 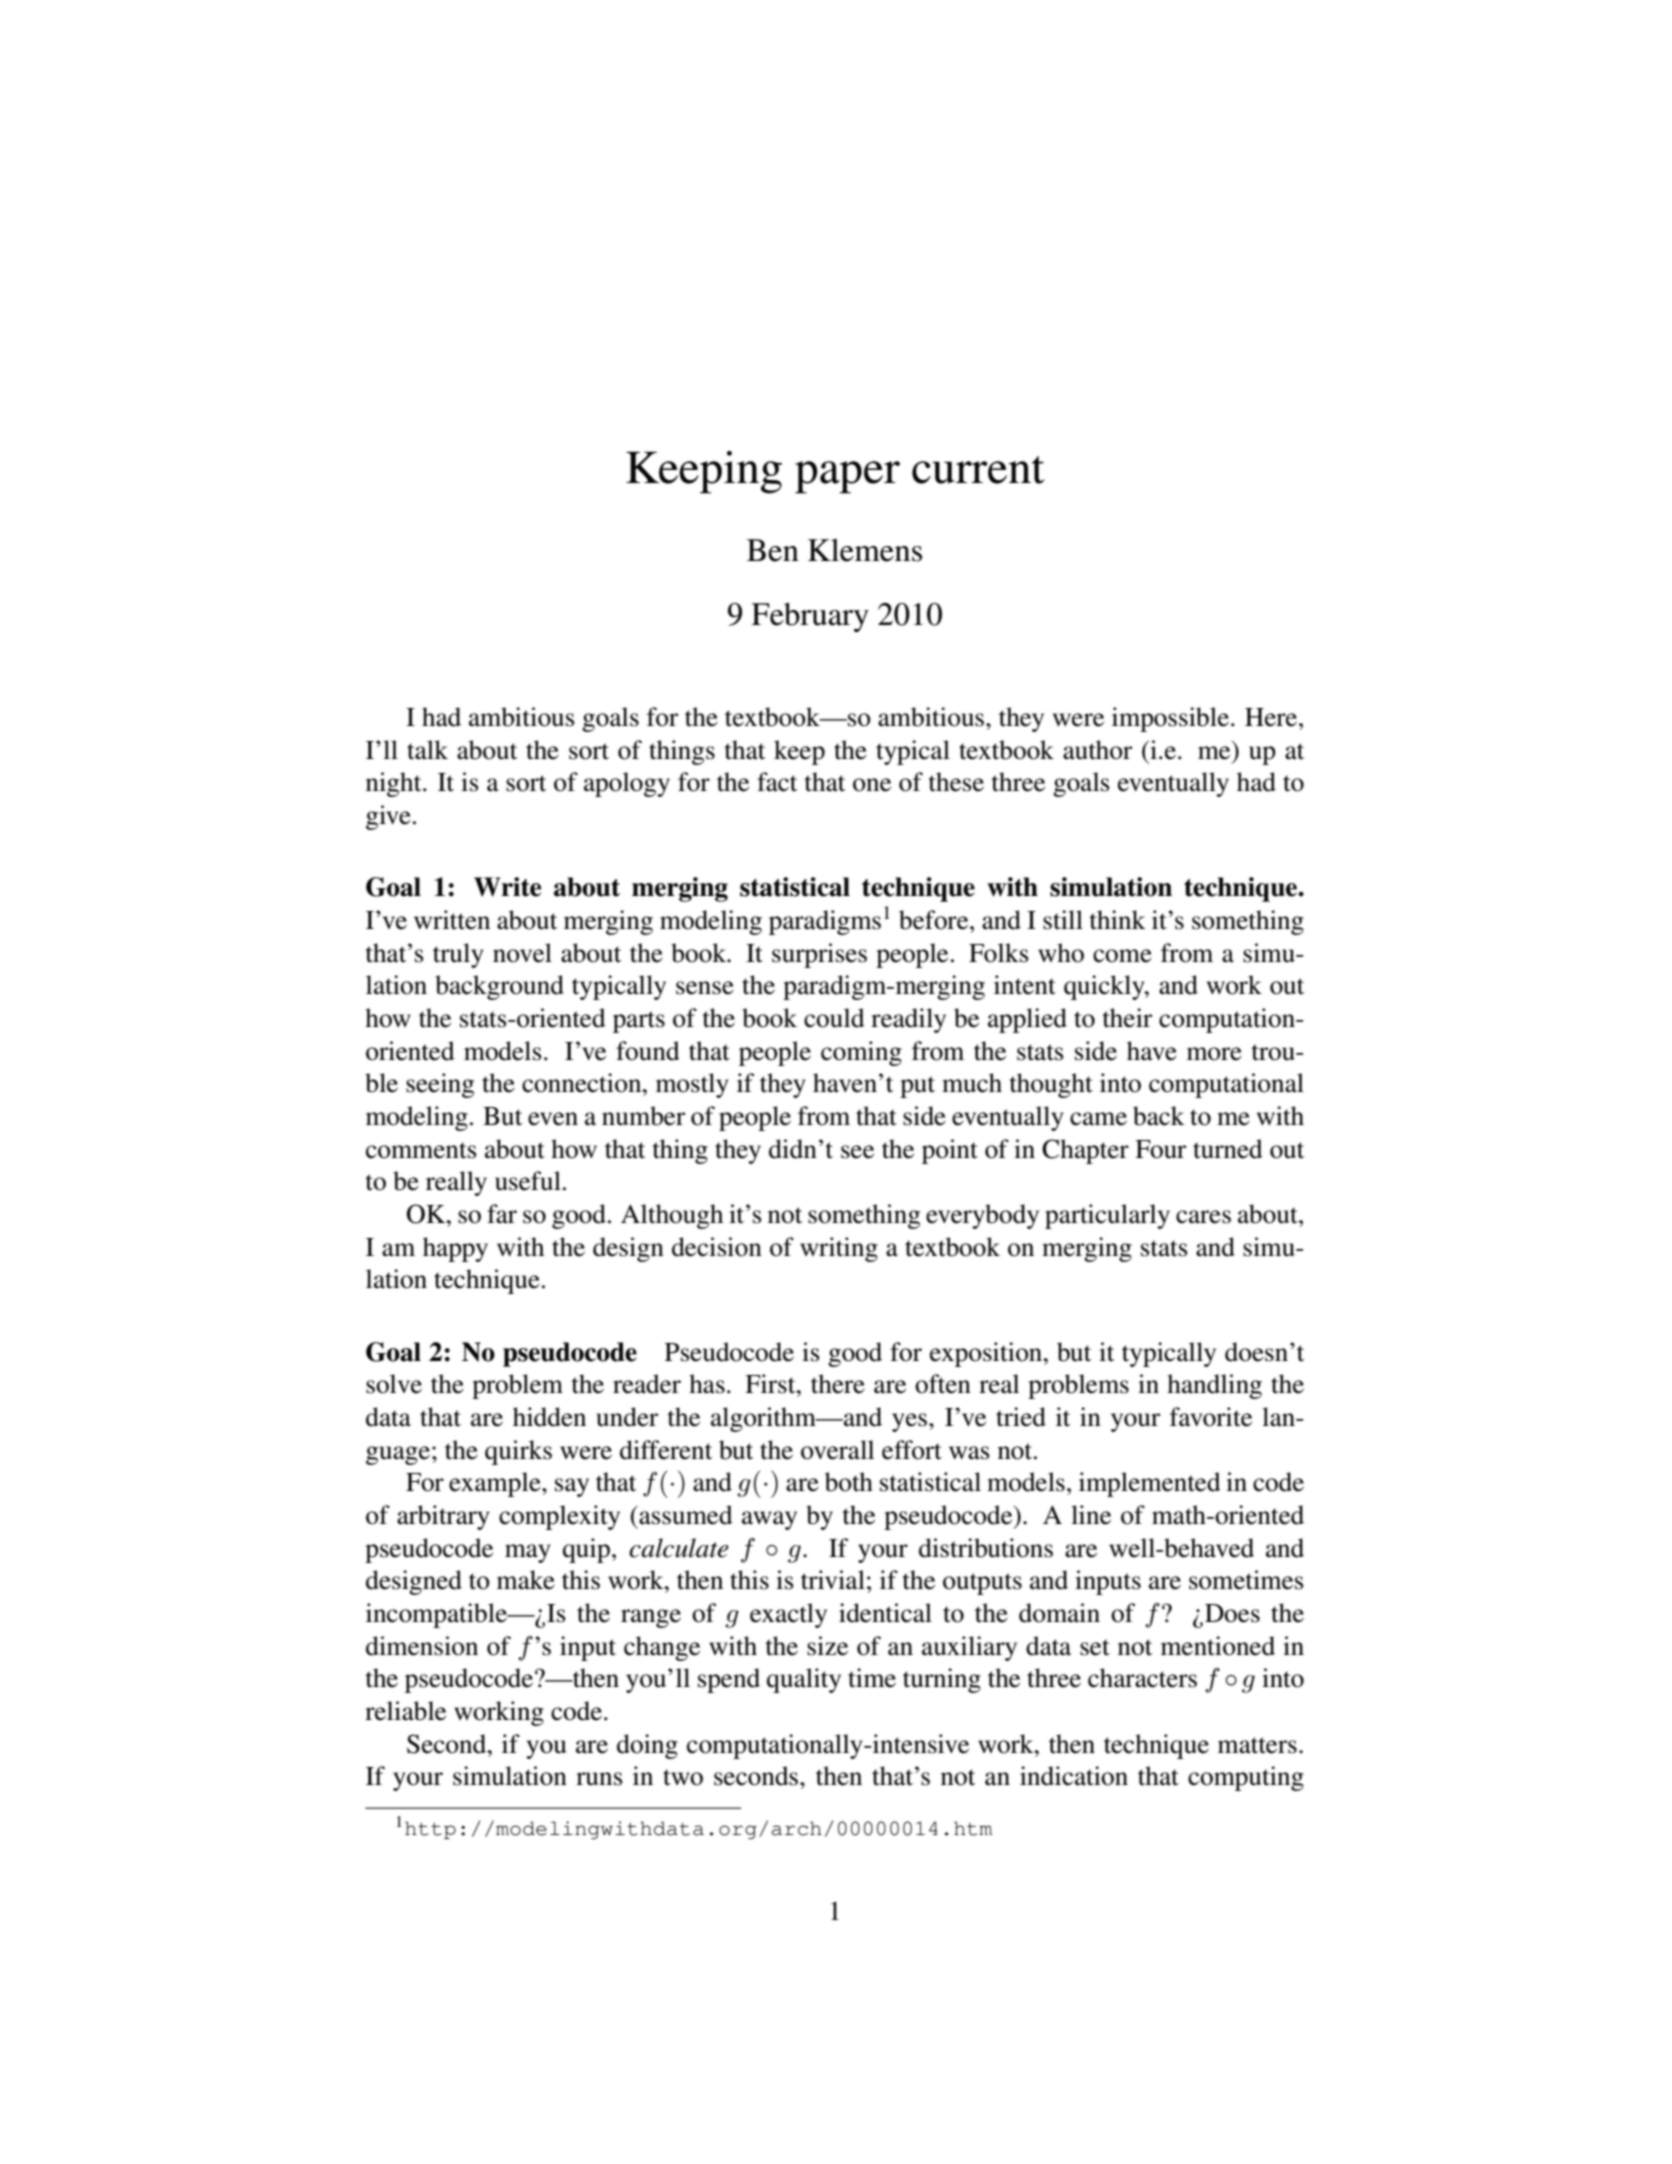 I want to click on comments, so click(x=421, y=1150).
